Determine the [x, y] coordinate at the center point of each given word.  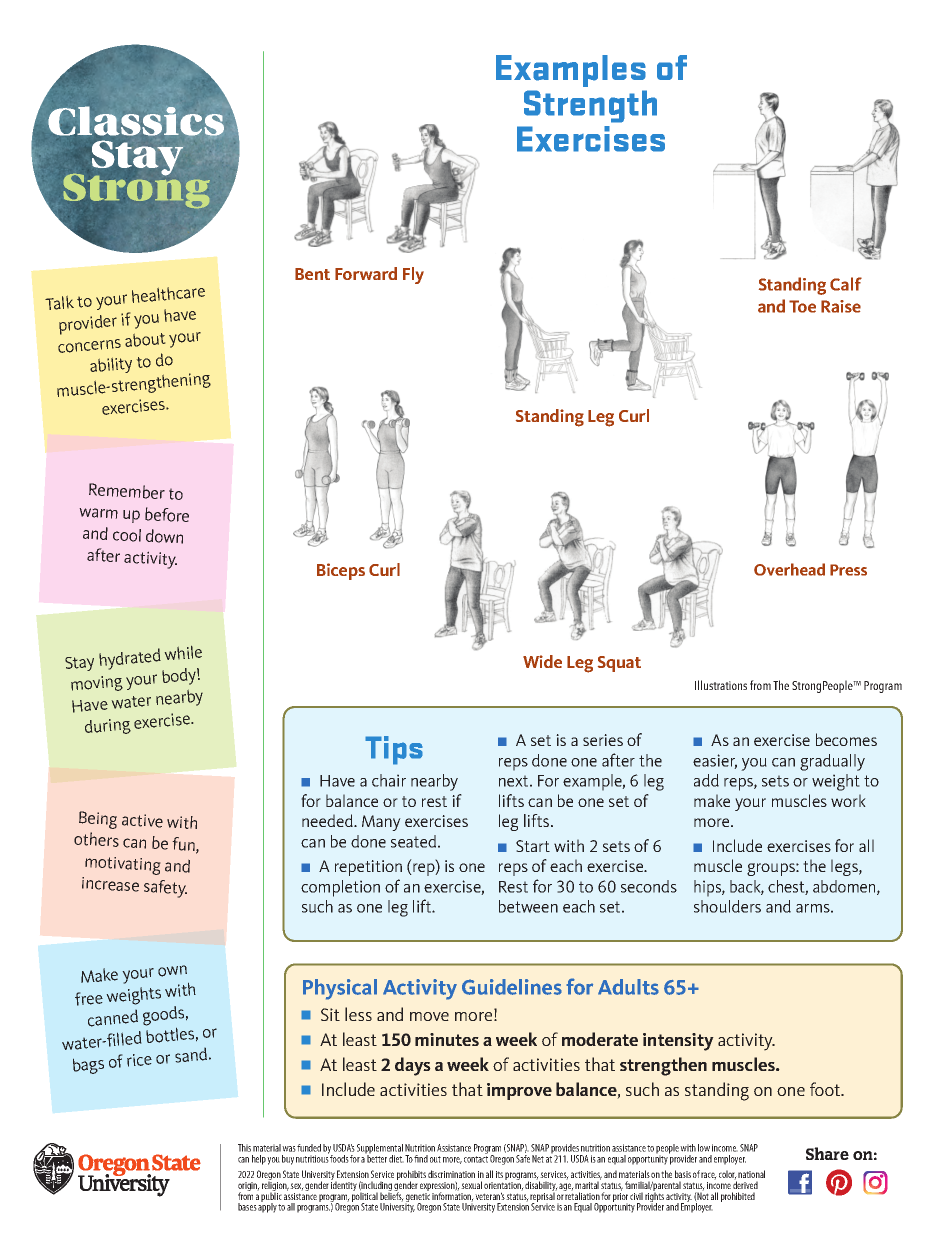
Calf [846, 284]
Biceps [341, 571]
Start [533, 846]
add [706, 780]
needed [328, 820]
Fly [413, 275]
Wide [542, 661]
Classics [136, 121]
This [244, 1148]
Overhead [789, 569]
